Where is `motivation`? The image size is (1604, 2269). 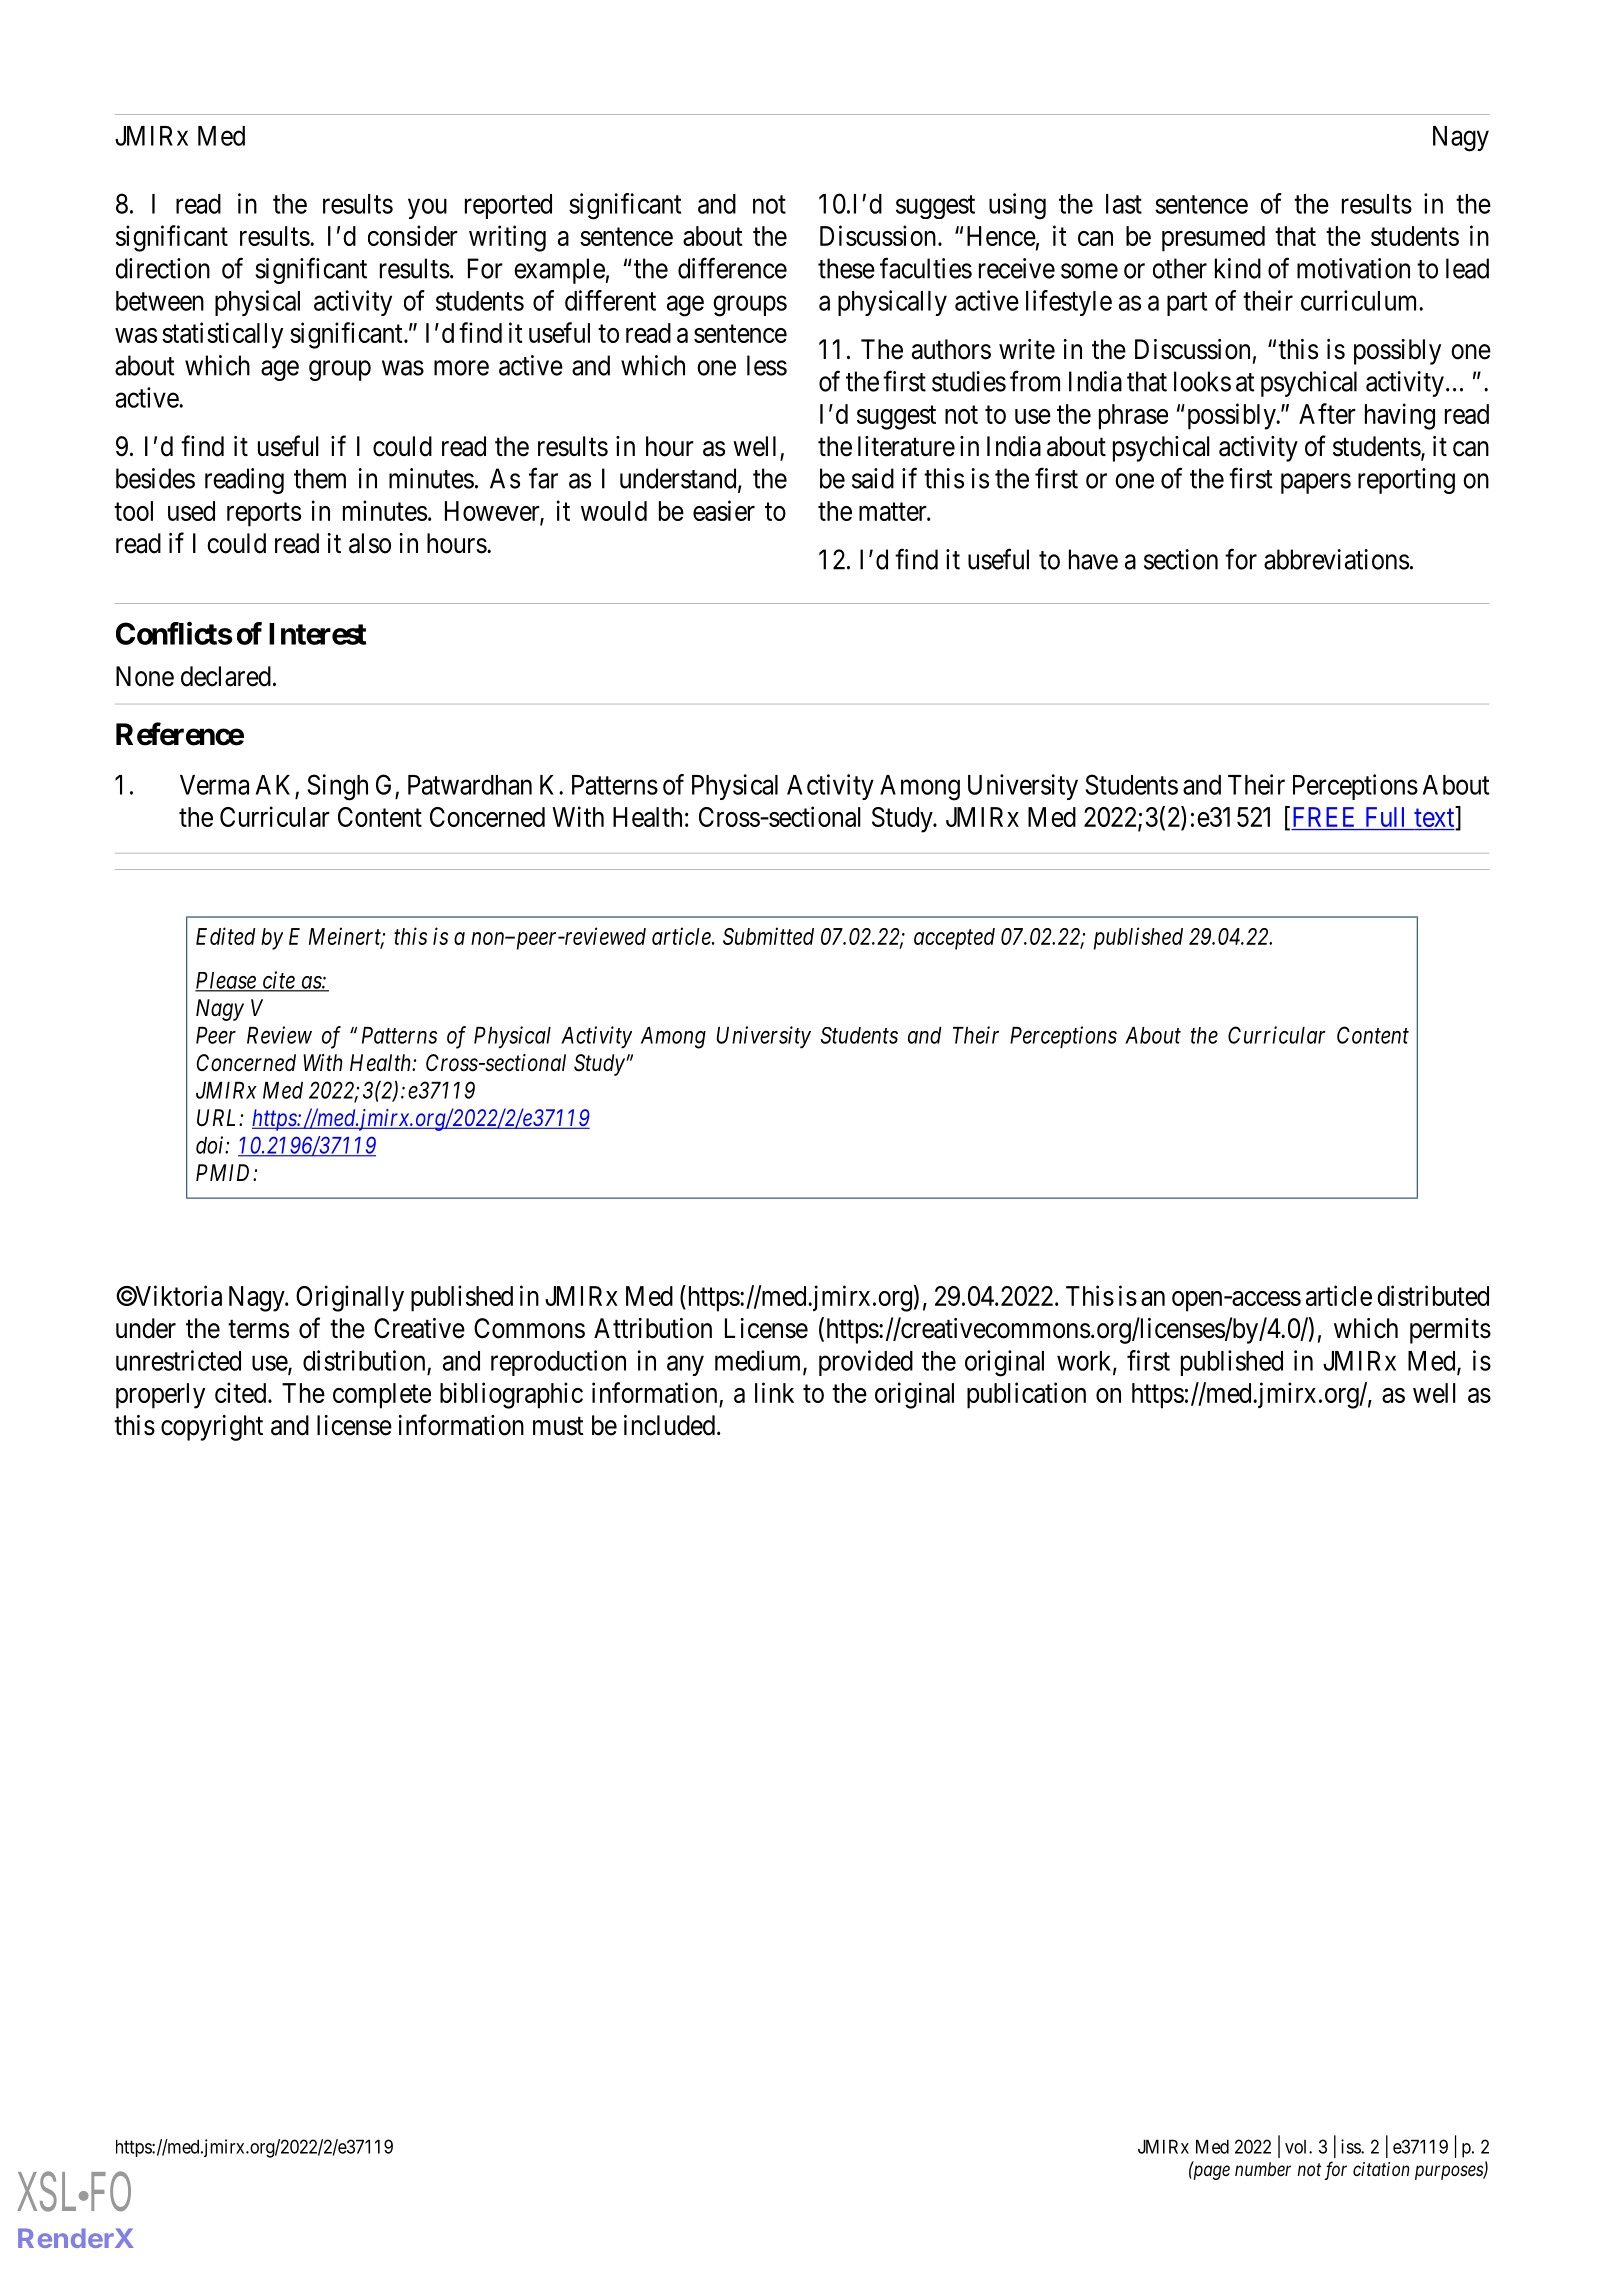 motivation is located at coordinates (1353, 268).
